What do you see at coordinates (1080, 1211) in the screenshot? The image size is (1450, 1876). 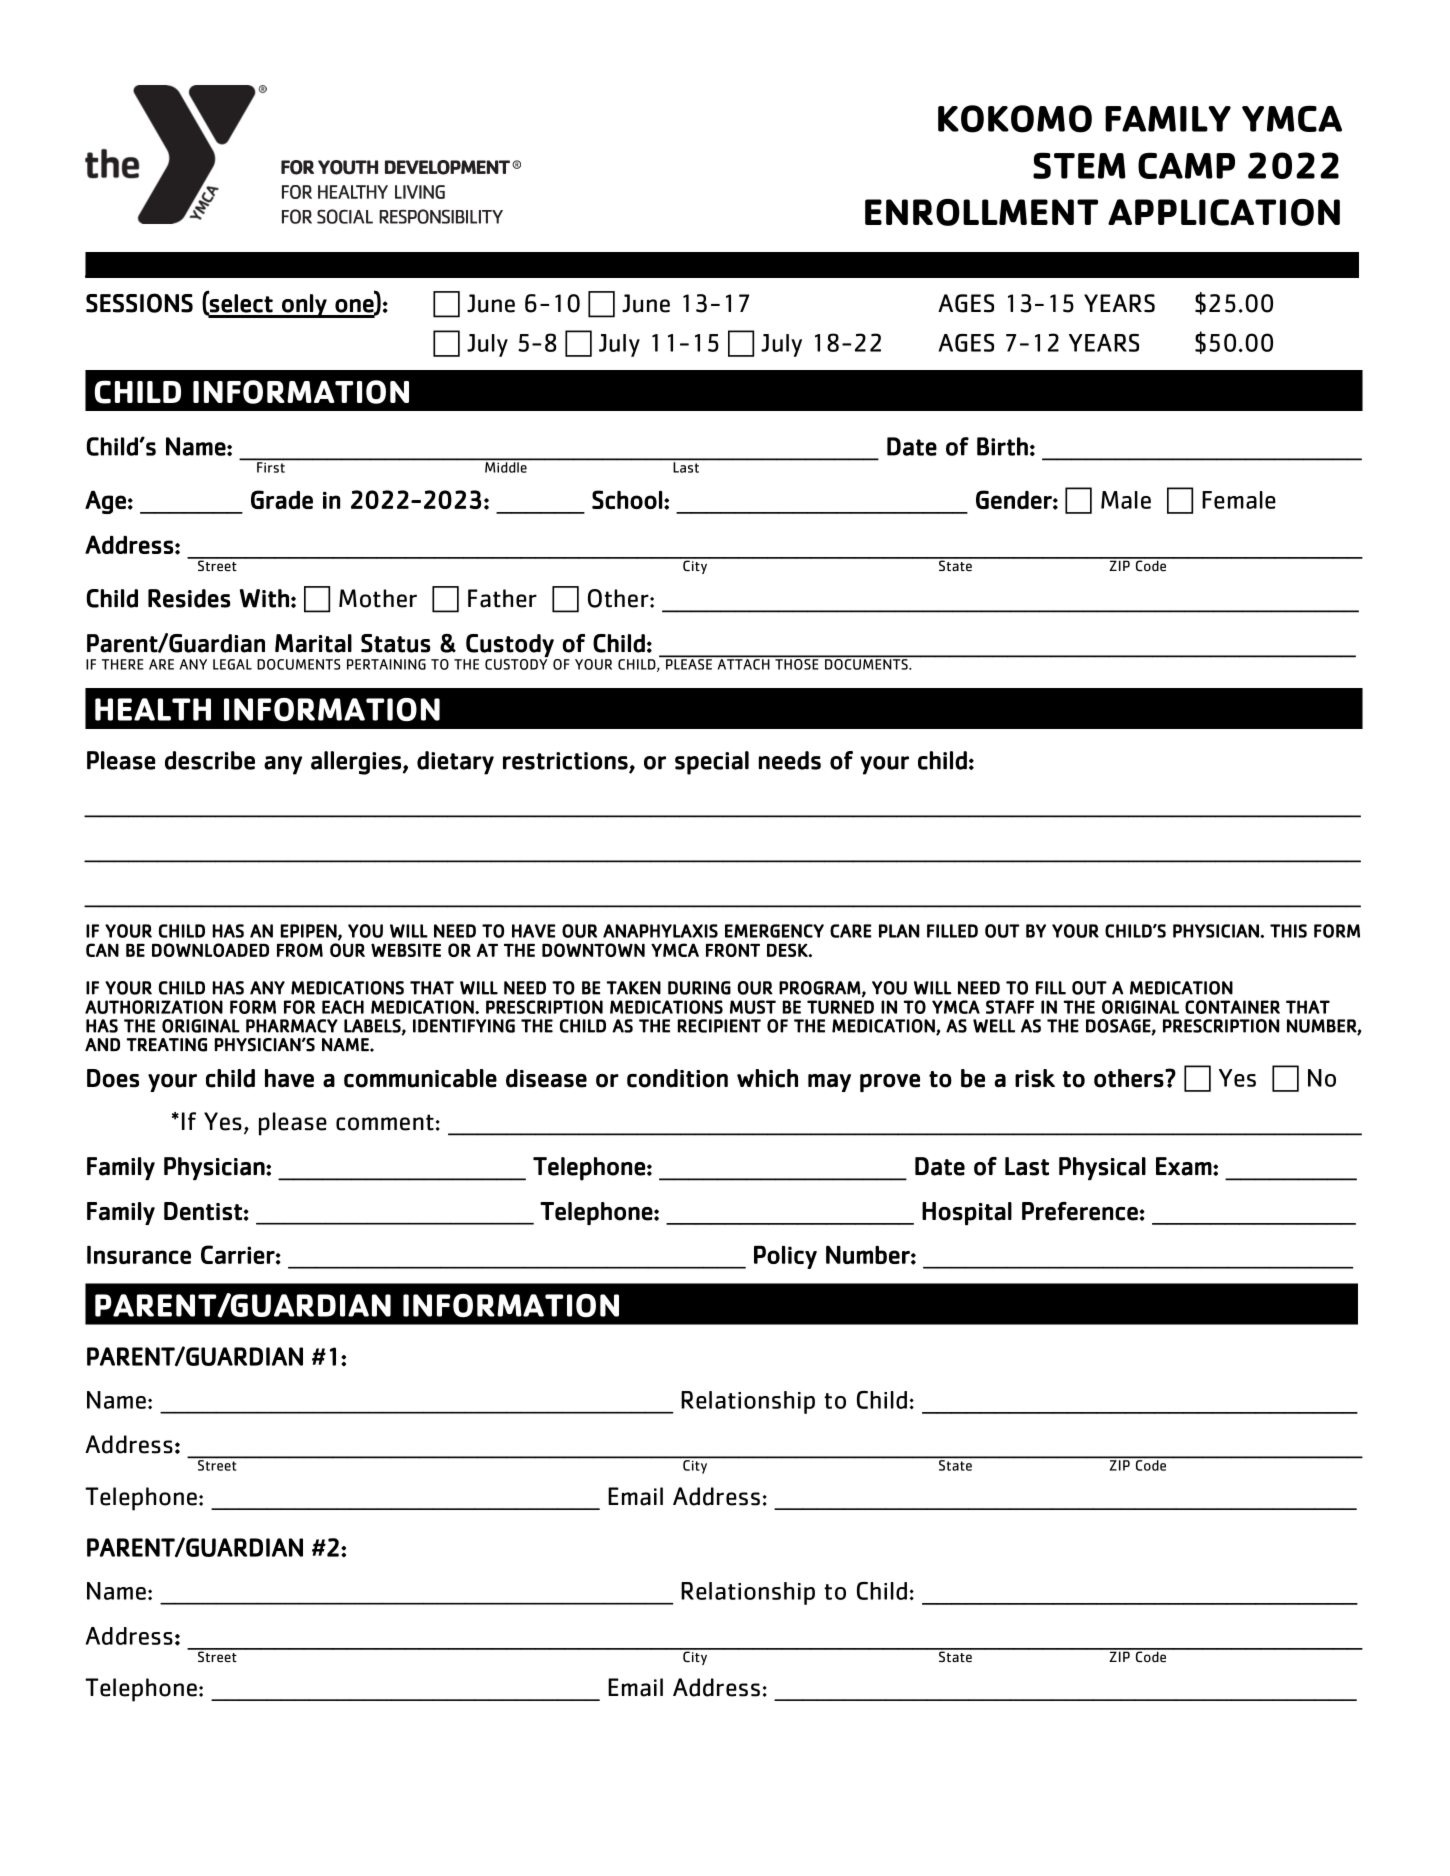 I see `Preference` at bounding box center [1080, 1211].
